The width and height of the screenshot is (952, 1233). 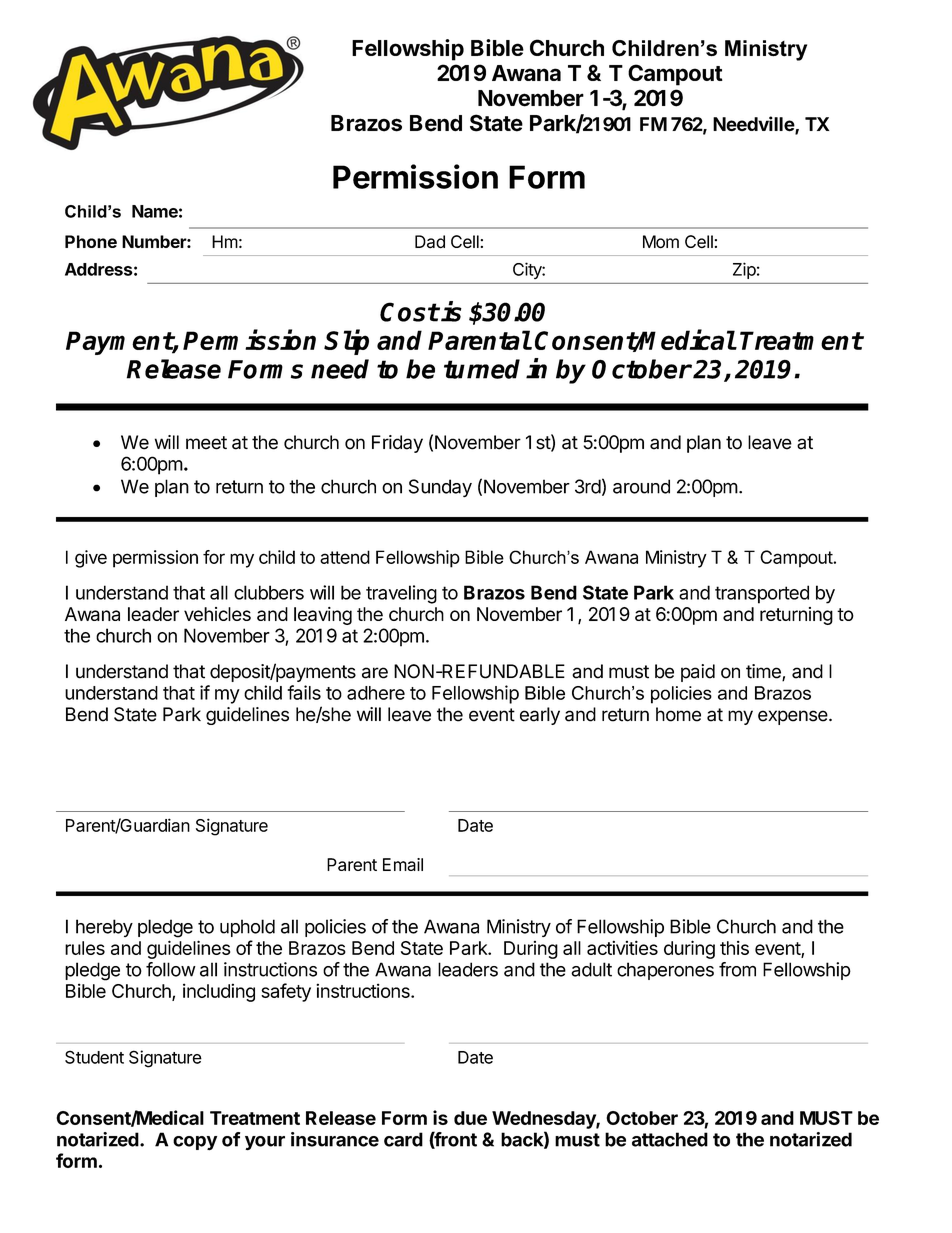 I want to click on Email, so click(x=403, y=864).
